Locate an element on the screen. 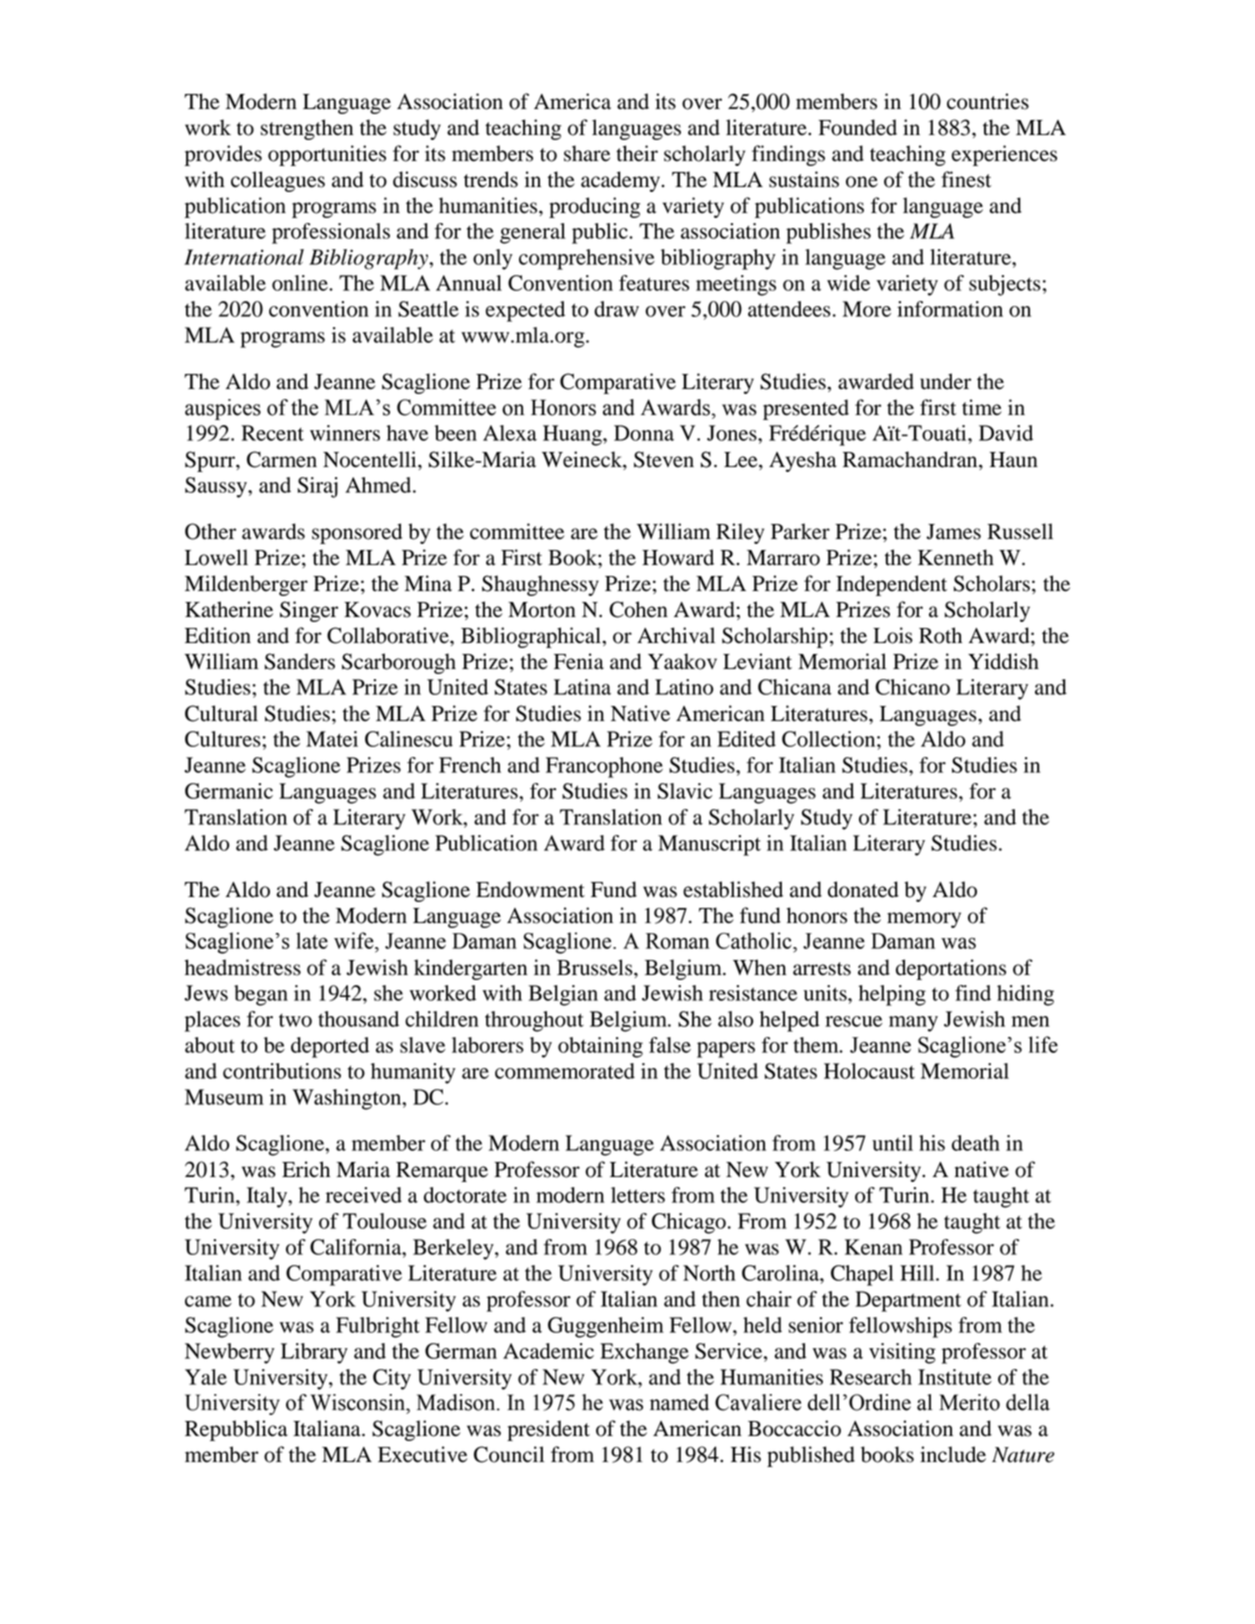 This screenshot has height=1624, width=1255. finest is located at coordinates (966, 179).
